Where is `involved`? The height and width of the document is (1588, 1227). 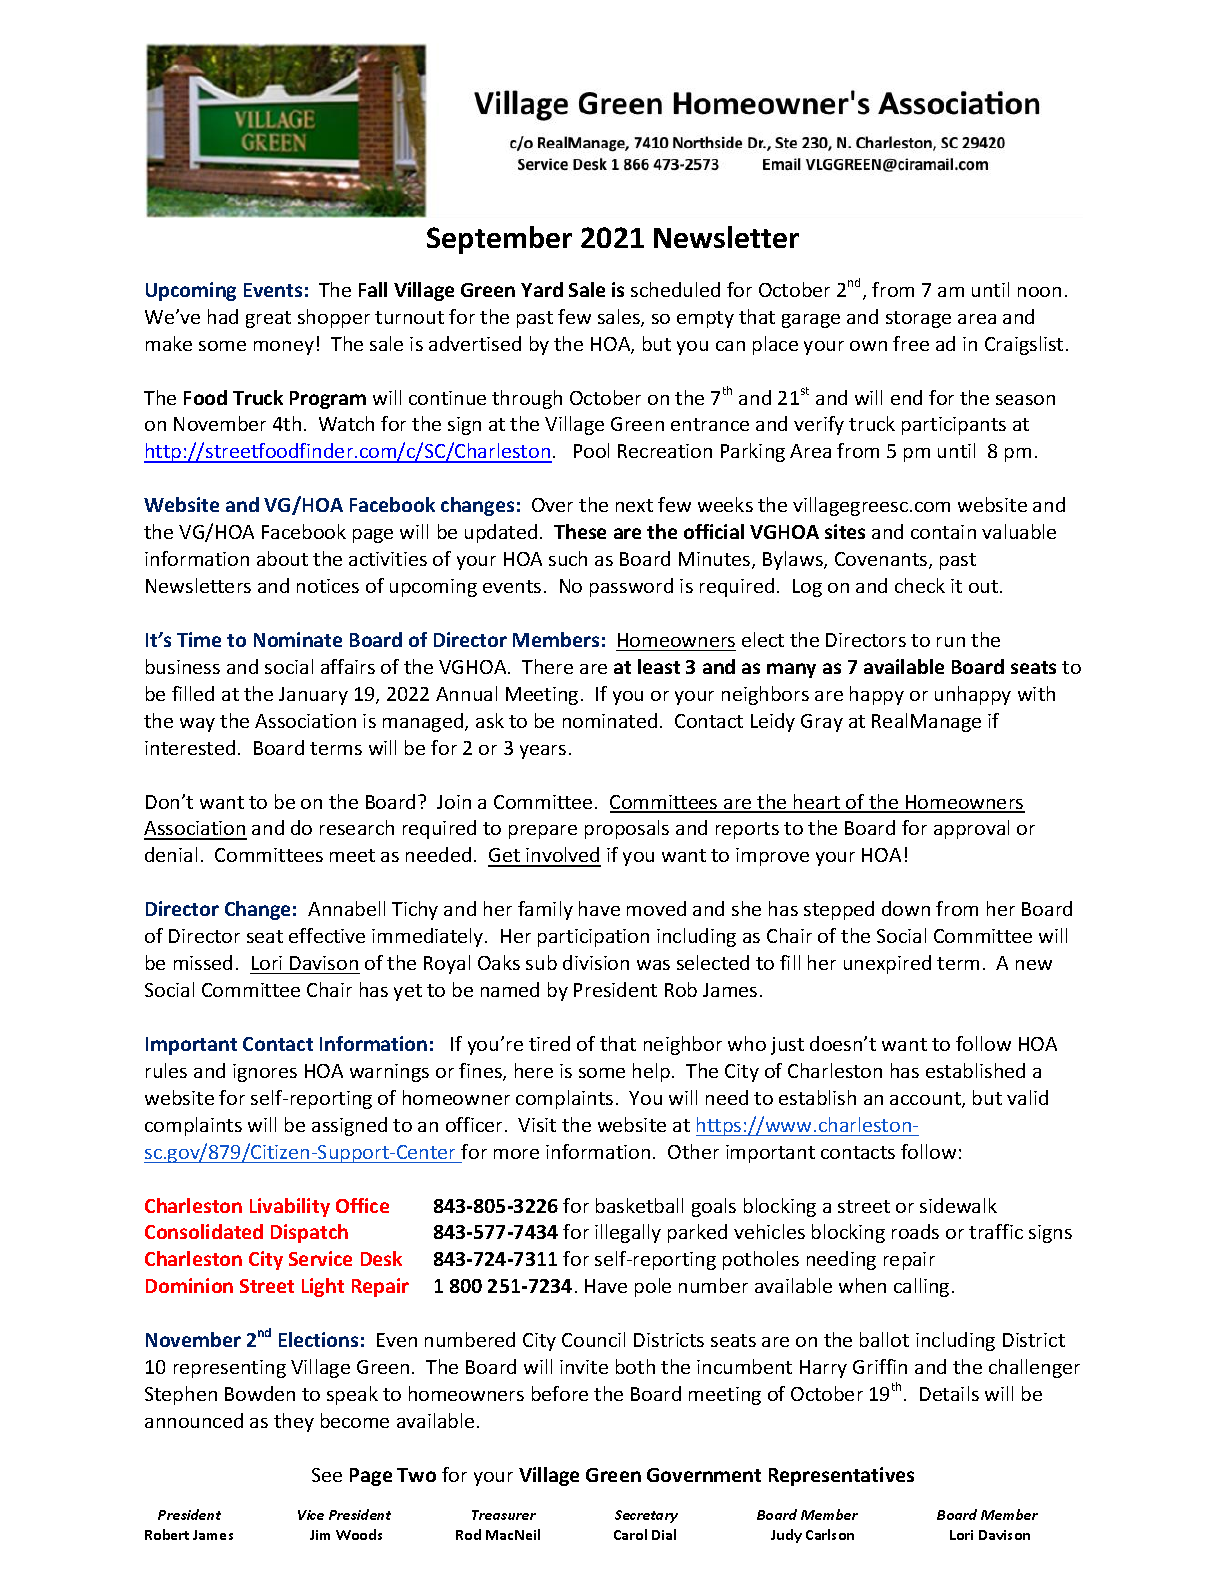 involved is located at coordinates (562, 856).
